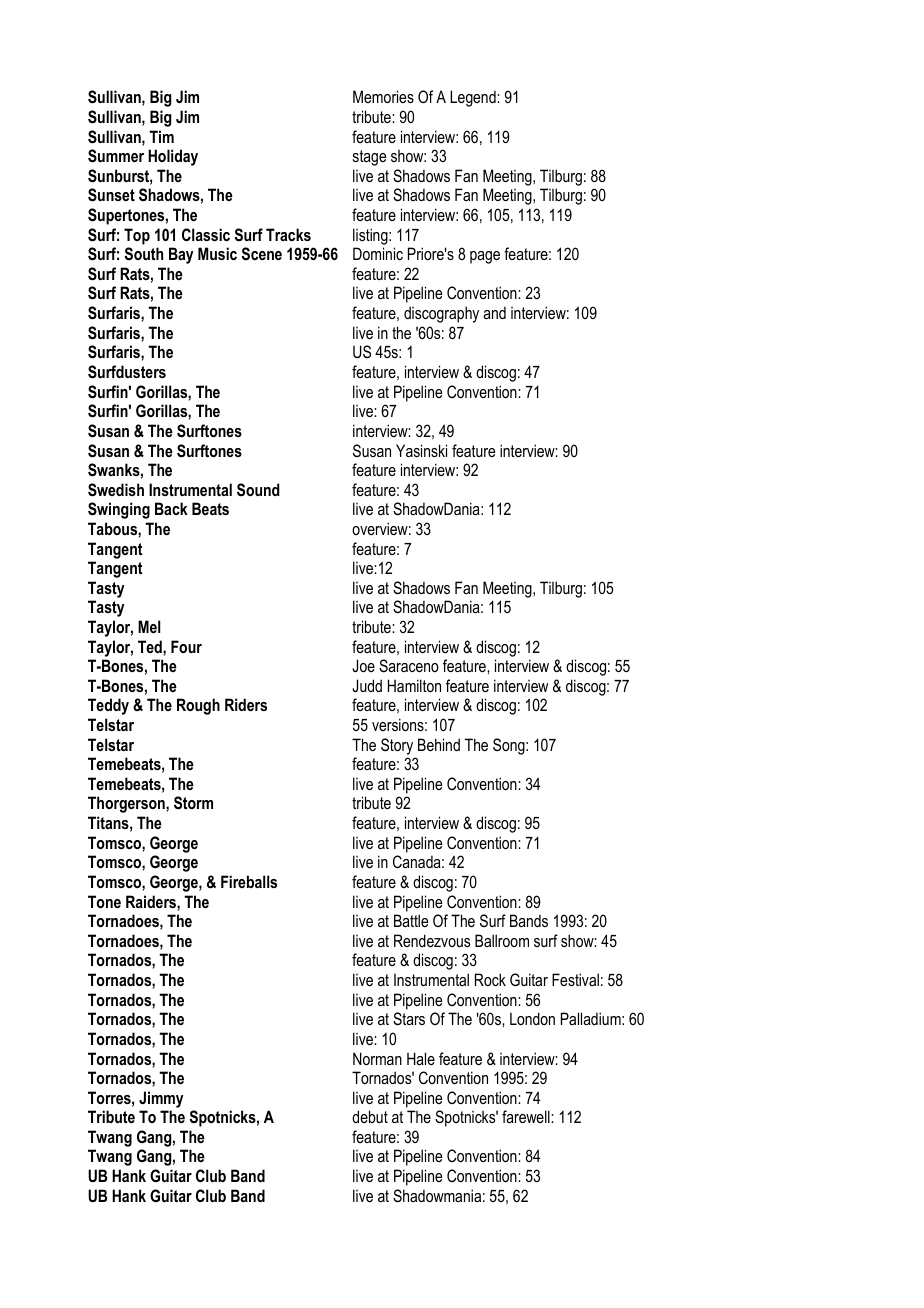 Image resolution: width=924 pixels, height=1308 pixels. Describe the element at coordinates (474, 98) in the screenshot. I see `Legend` at that location.
